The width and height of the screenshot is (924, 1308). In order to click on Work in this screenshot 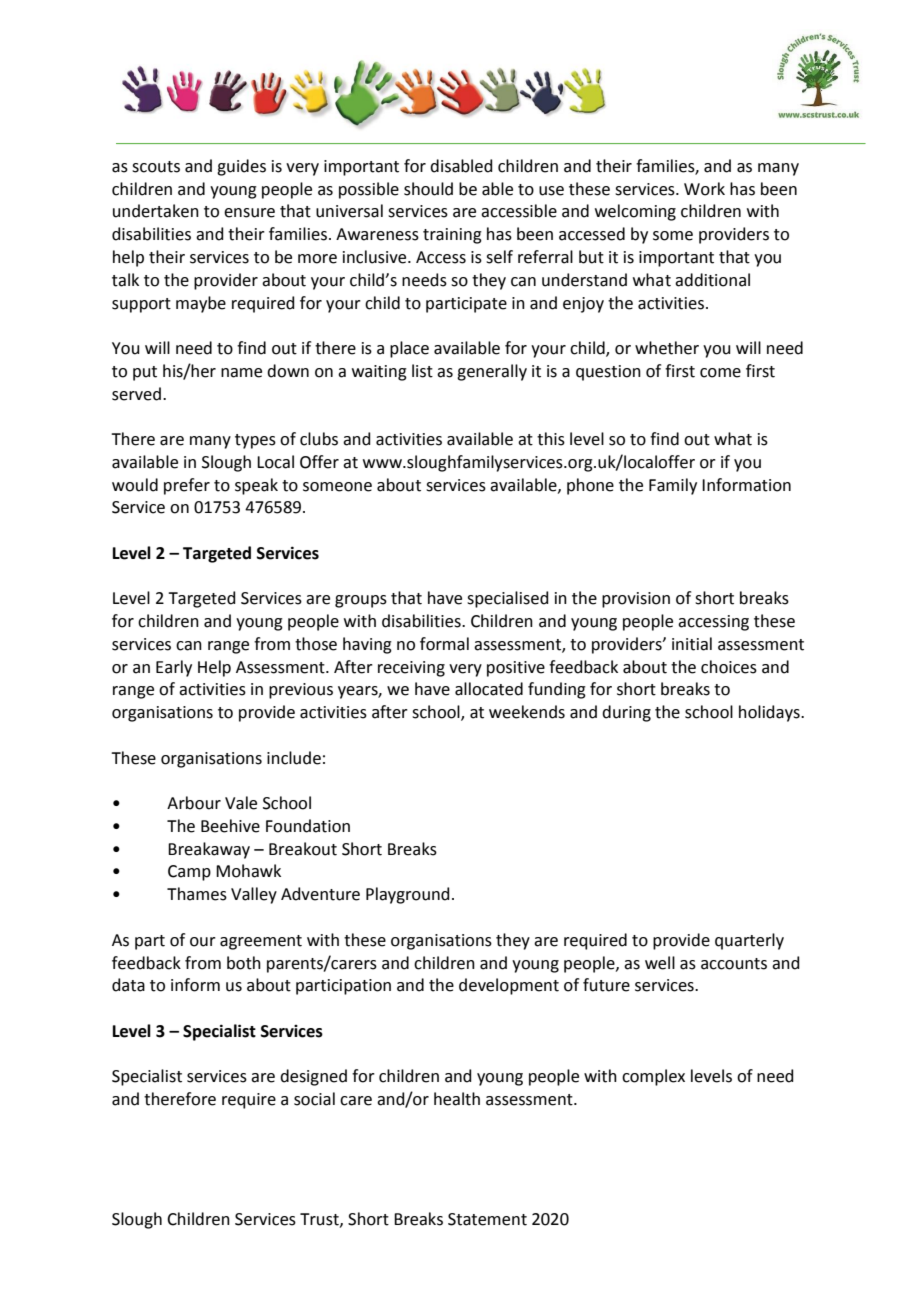, I will do `click(704, 189)`.
